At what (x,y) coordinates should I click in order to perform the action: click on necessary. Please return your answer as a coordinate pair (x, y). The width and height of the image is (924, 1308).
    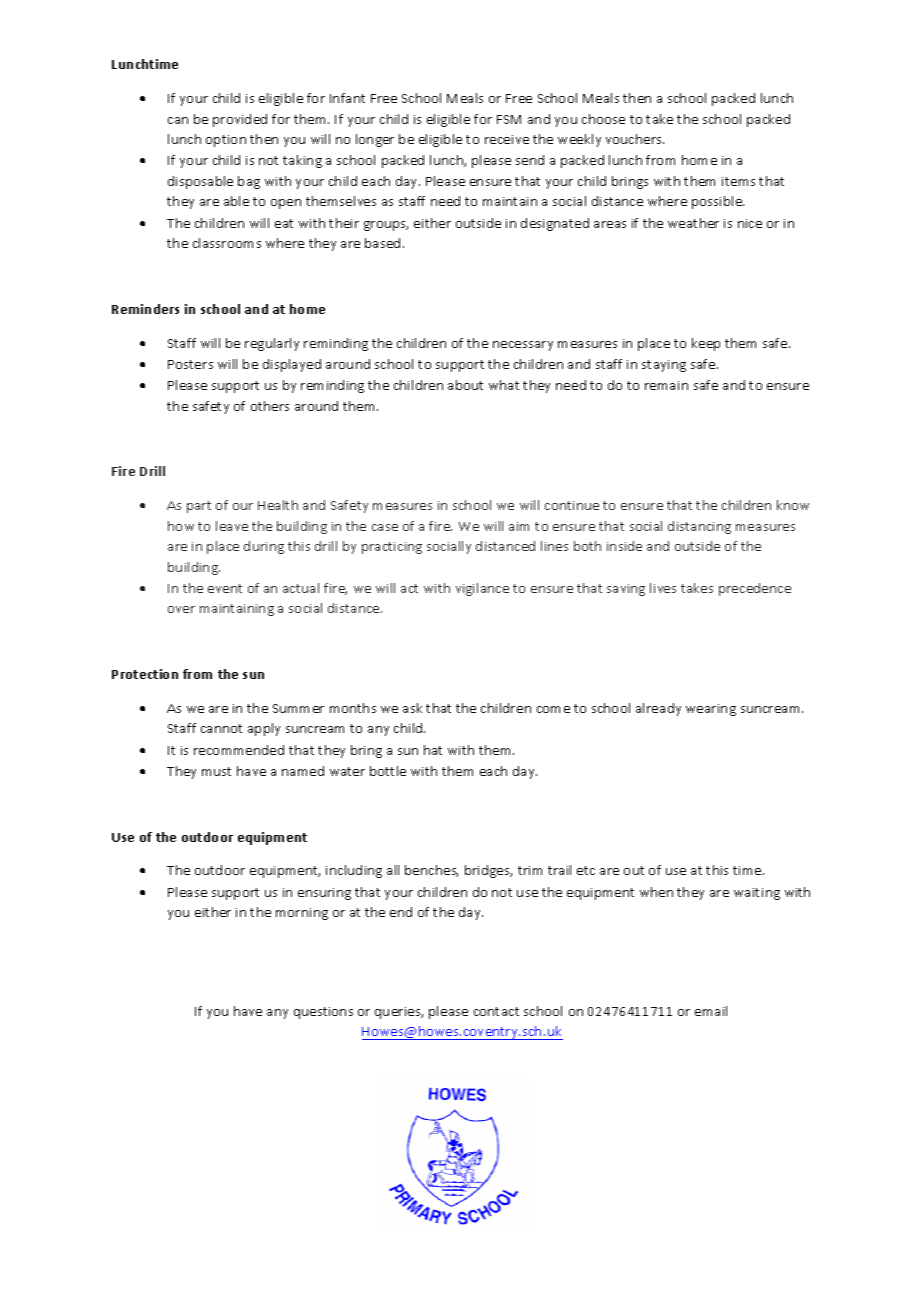
    Looking at the image, I should click on (523, 346).
